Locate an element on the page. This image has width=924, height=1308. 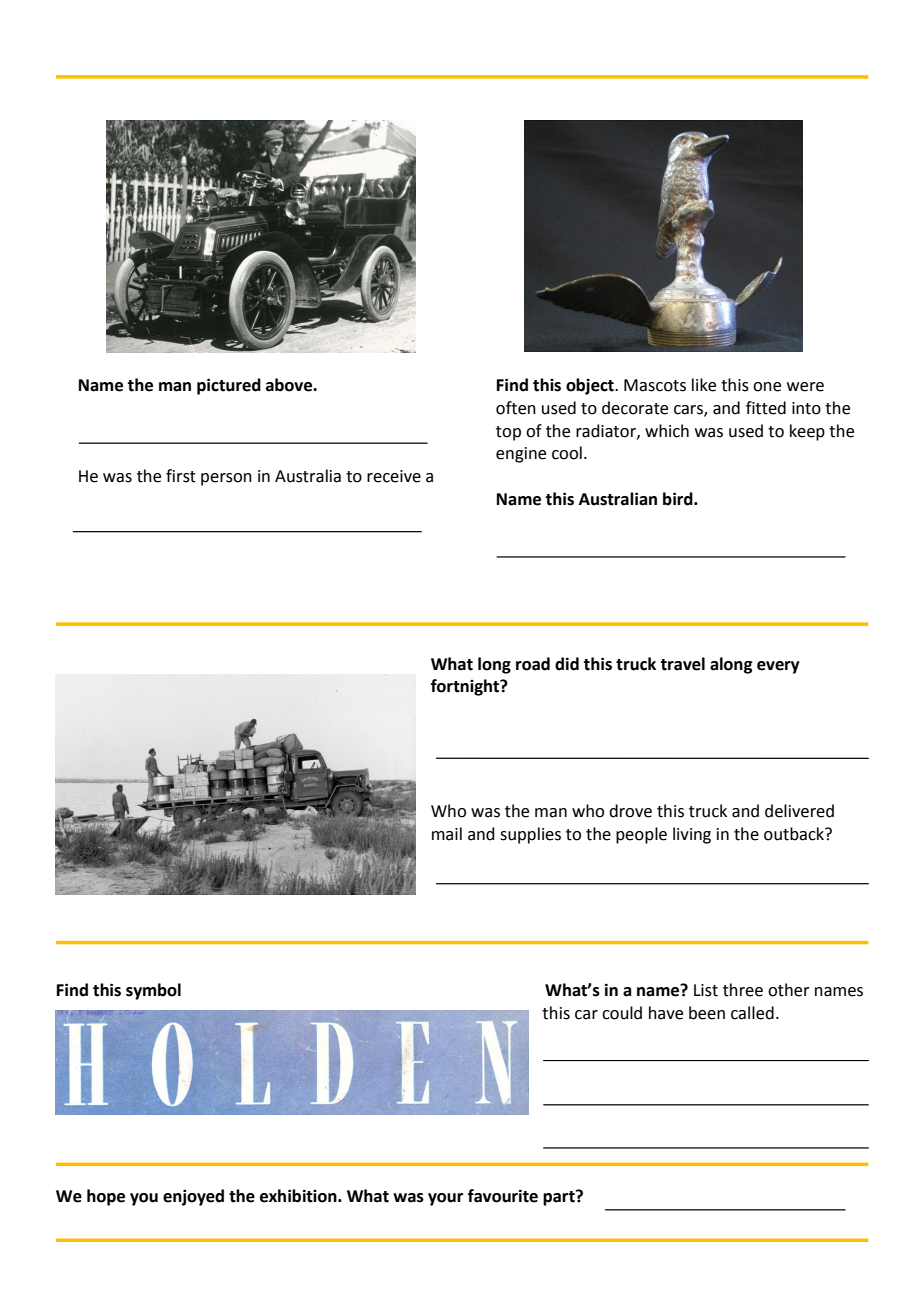
fortnight is located at coordinates (466, 687).
